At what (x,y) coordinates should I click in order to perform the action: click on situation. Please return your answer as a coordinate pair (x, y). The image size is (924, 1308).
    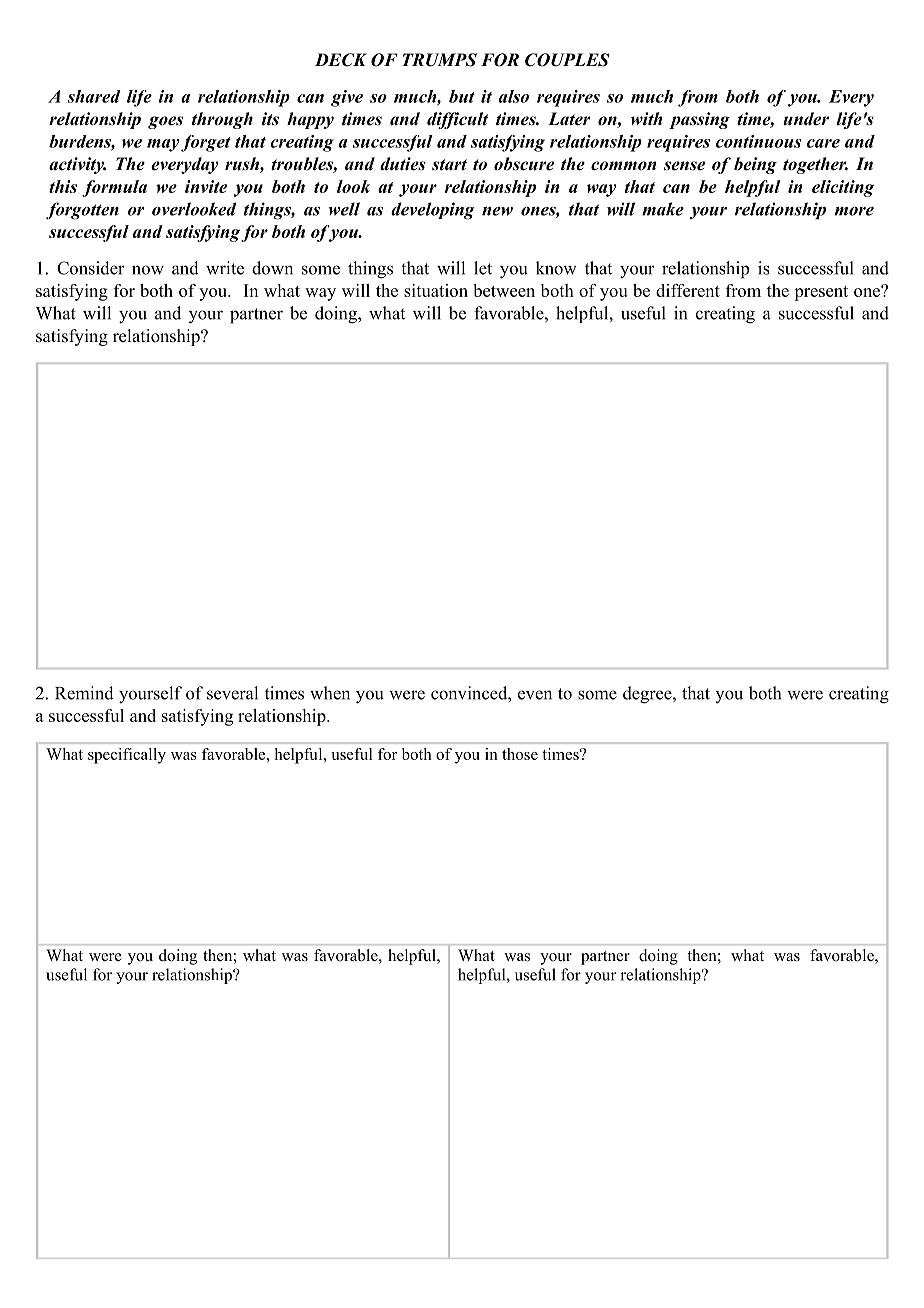
    Looking at the image, I should click on (436, 290).
